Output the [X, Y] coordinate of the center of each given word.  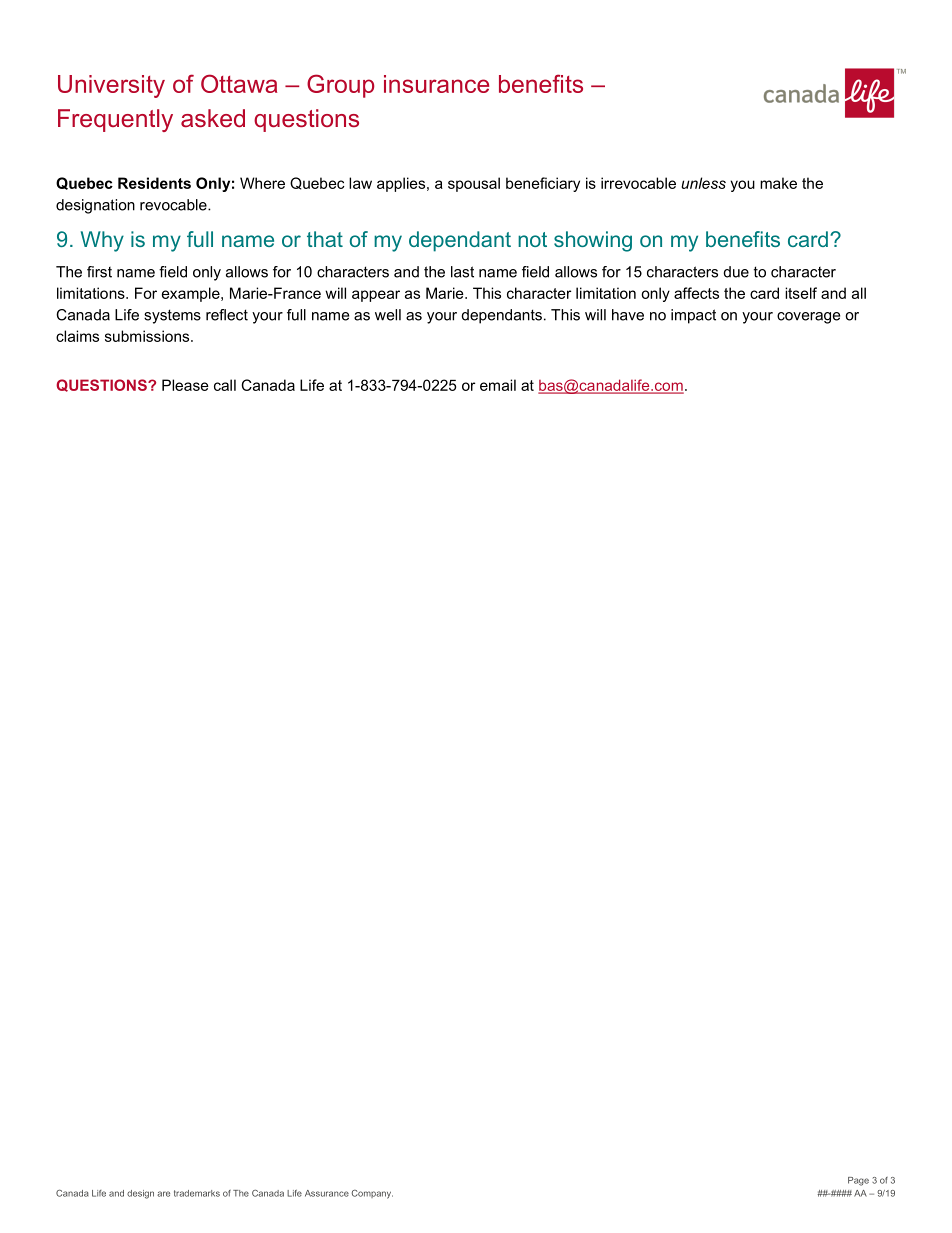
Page [858, 1181]
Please [185, 385]
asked [213, 118]
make [778, 183]
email [498, 385]
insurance [436, 84]
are [163, 1194]
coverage [808, 318]
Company [372, 1194]
